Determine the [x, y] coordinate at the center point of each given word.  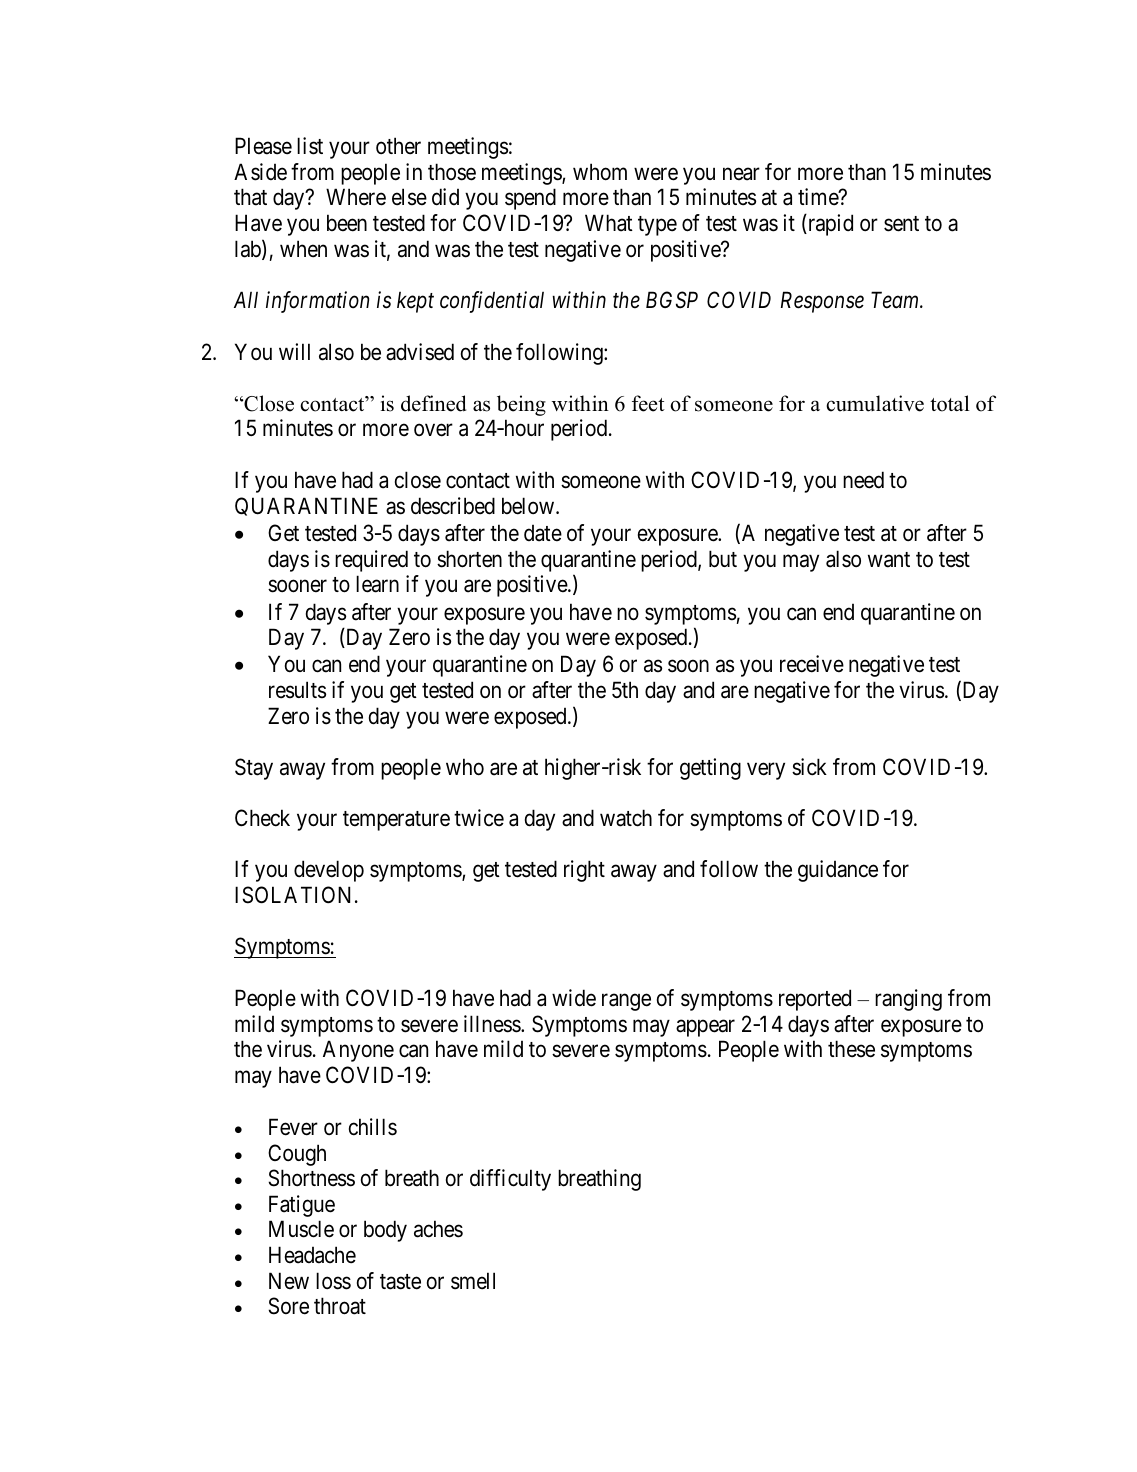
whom [600, 172]
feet [648, 403]
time [819, 197]
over [433, 430]
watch [626, 818]
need [863, 480]
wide [574, 998]
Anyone [358, 1051]
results [297, 690]
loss [333, 1281]
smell [473, 1281]
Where [356, 197]
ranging [908, 1000]
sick [809, 767]
